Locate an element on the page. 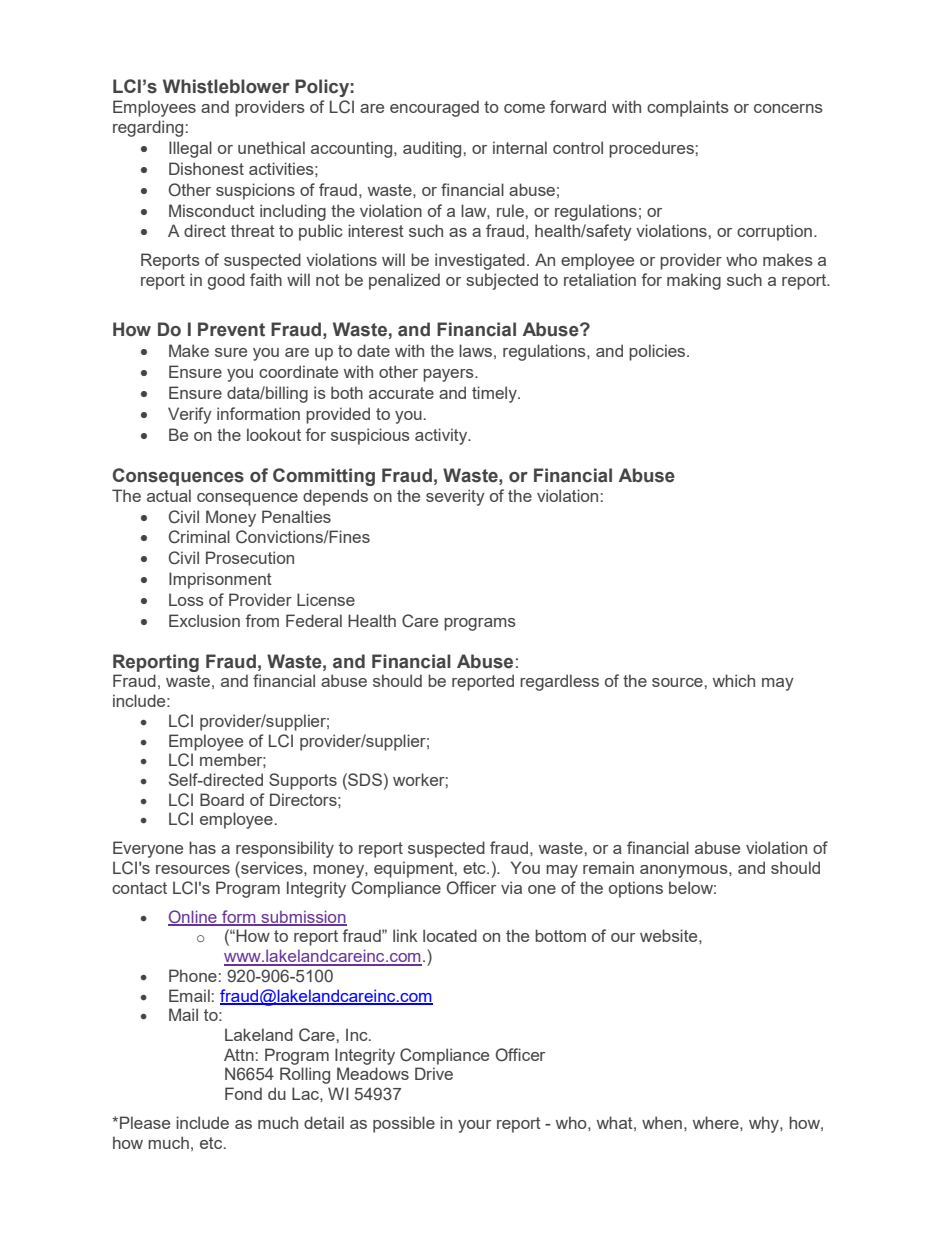 The image size is (952, 1233). policies is located at coordinates (658, 352).
